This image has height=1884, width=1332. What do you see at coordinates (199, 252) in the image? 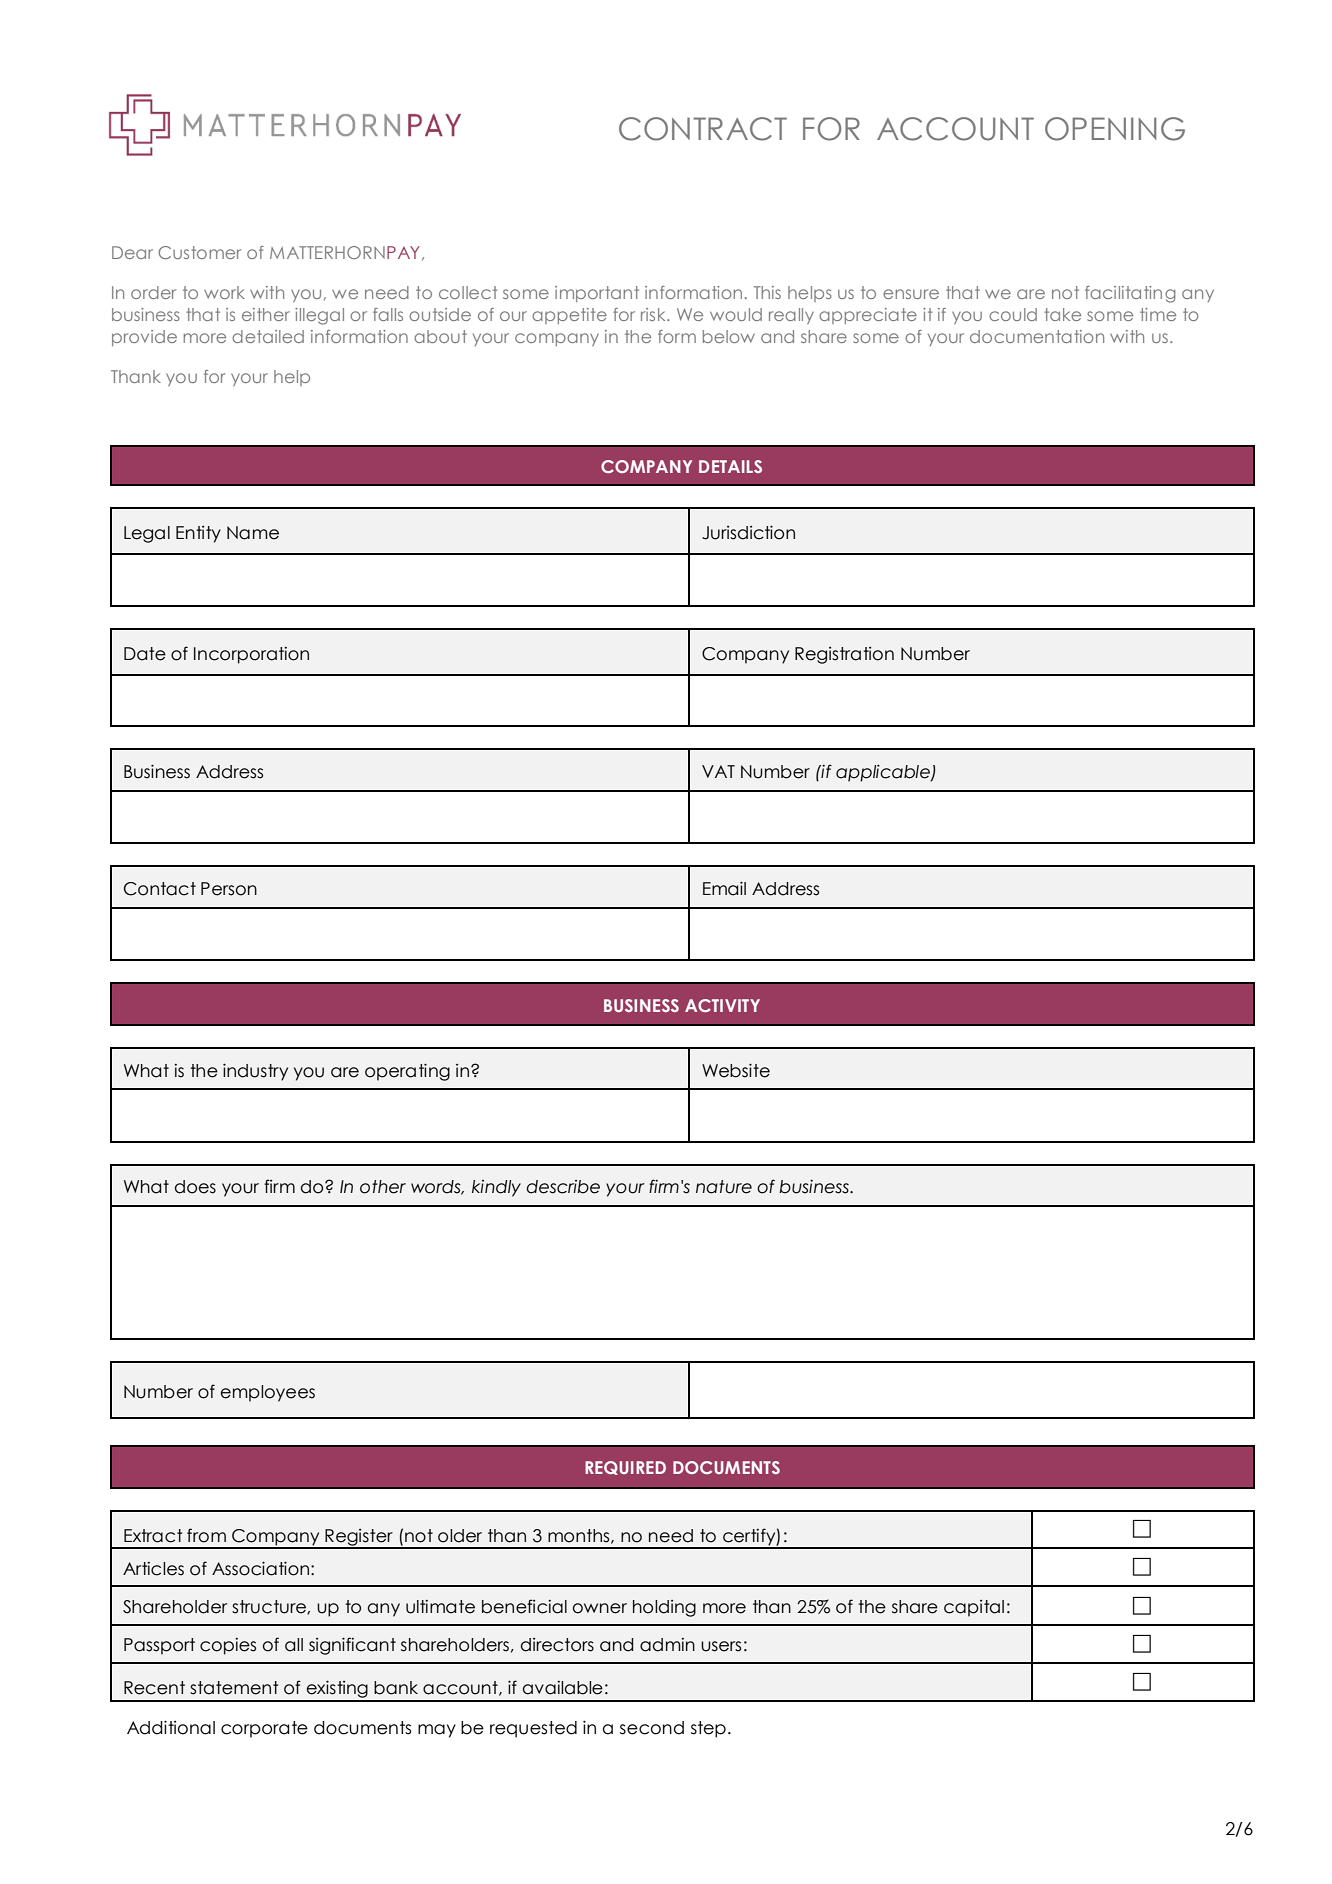
I see `Customer` at bounding box center [199, 252].
